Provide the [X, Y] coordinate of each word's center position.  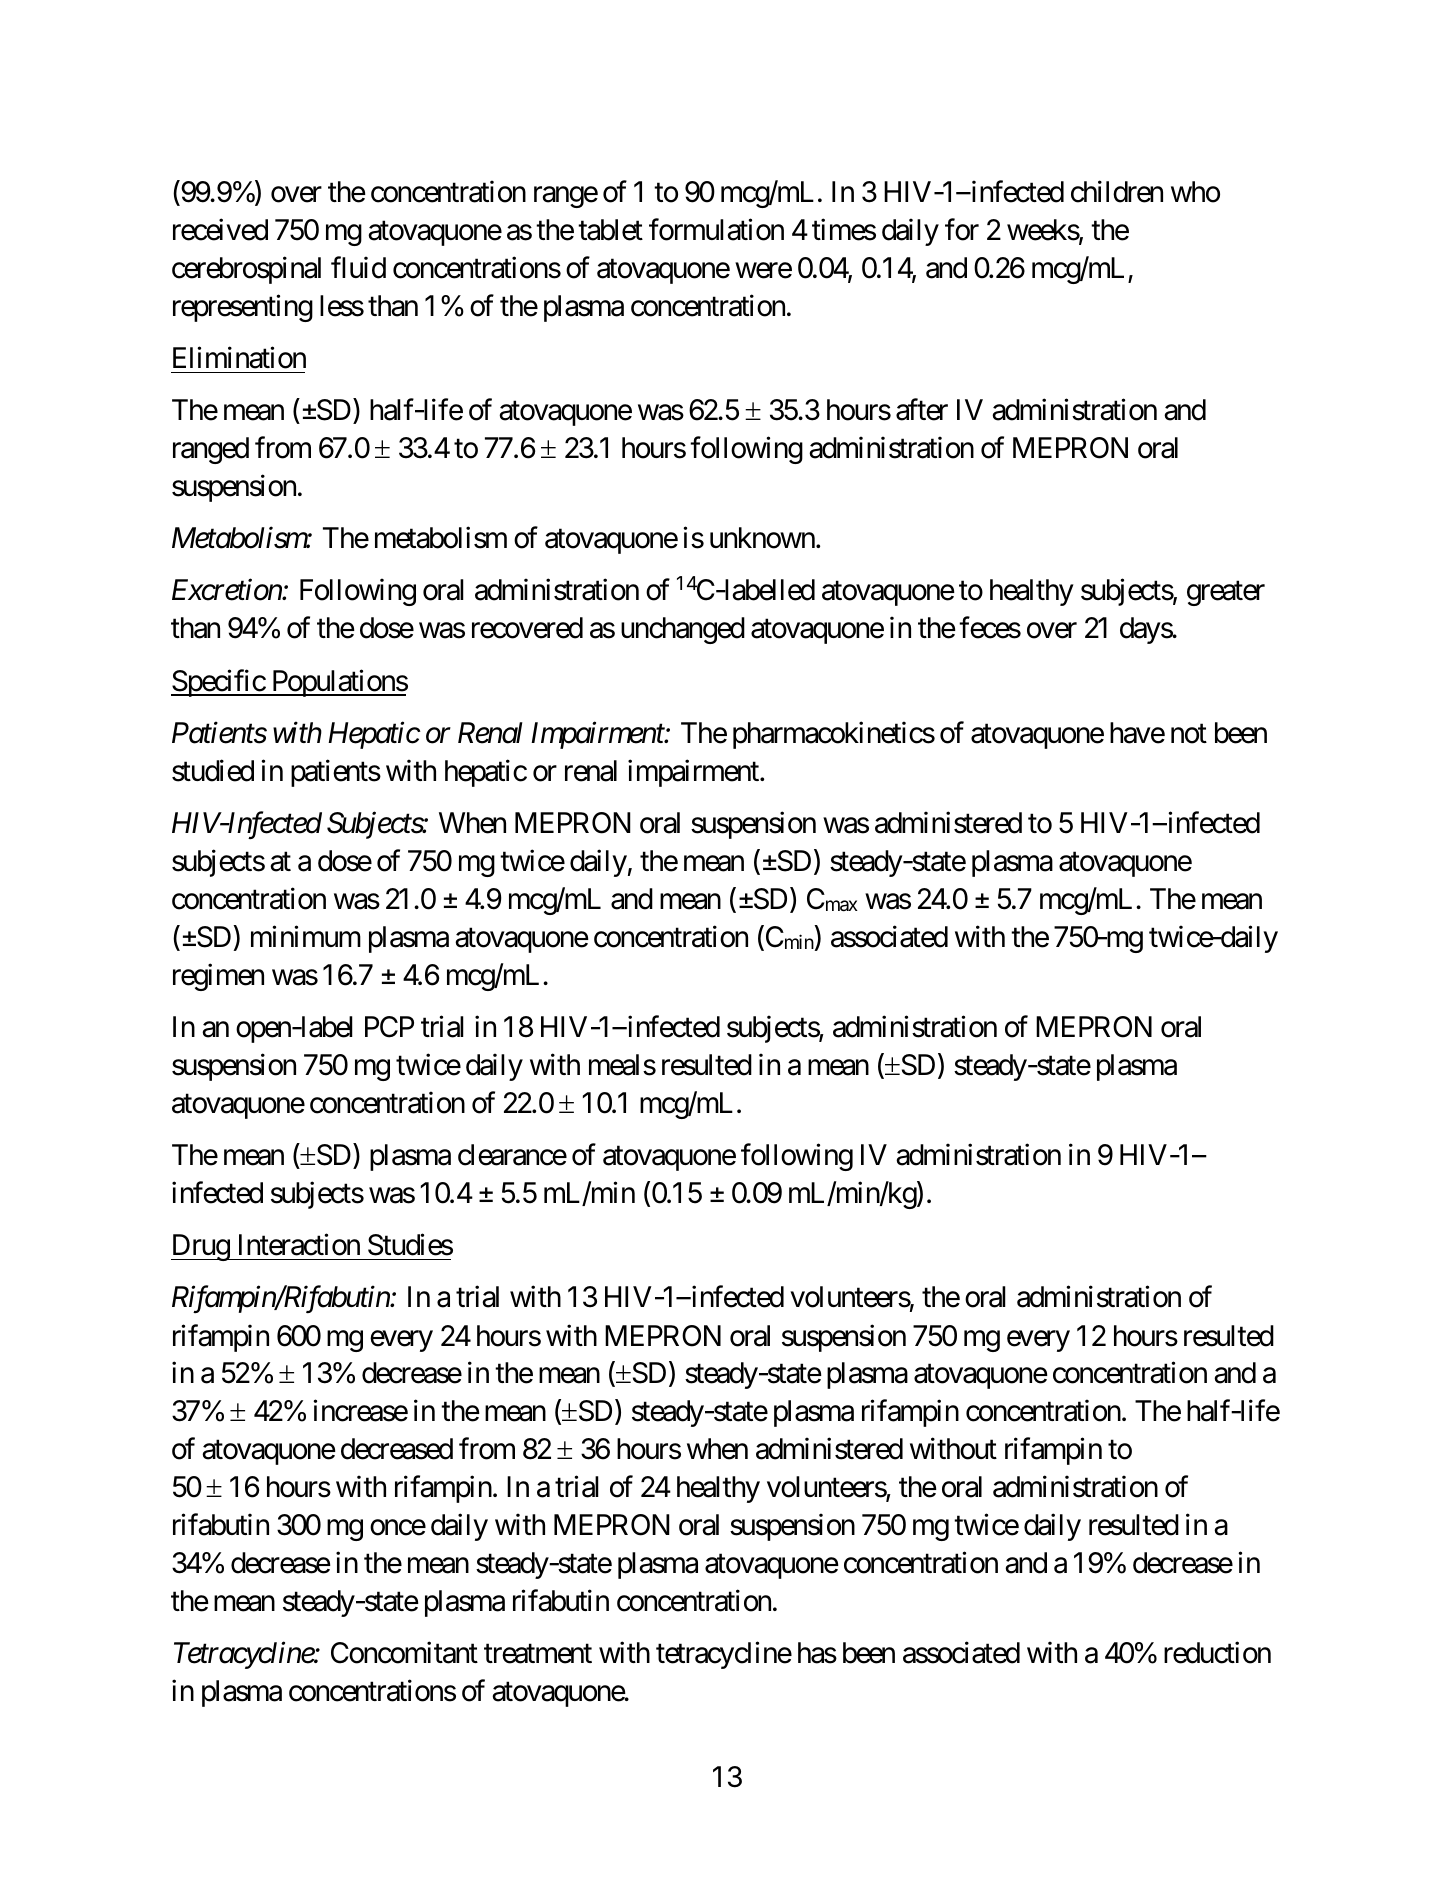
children [1117, 192]
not [1189, 734]
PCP [389, 1027]
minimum [306, 936]
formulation [716, 229]
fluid [358, 268]
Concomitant [404, 1653]
